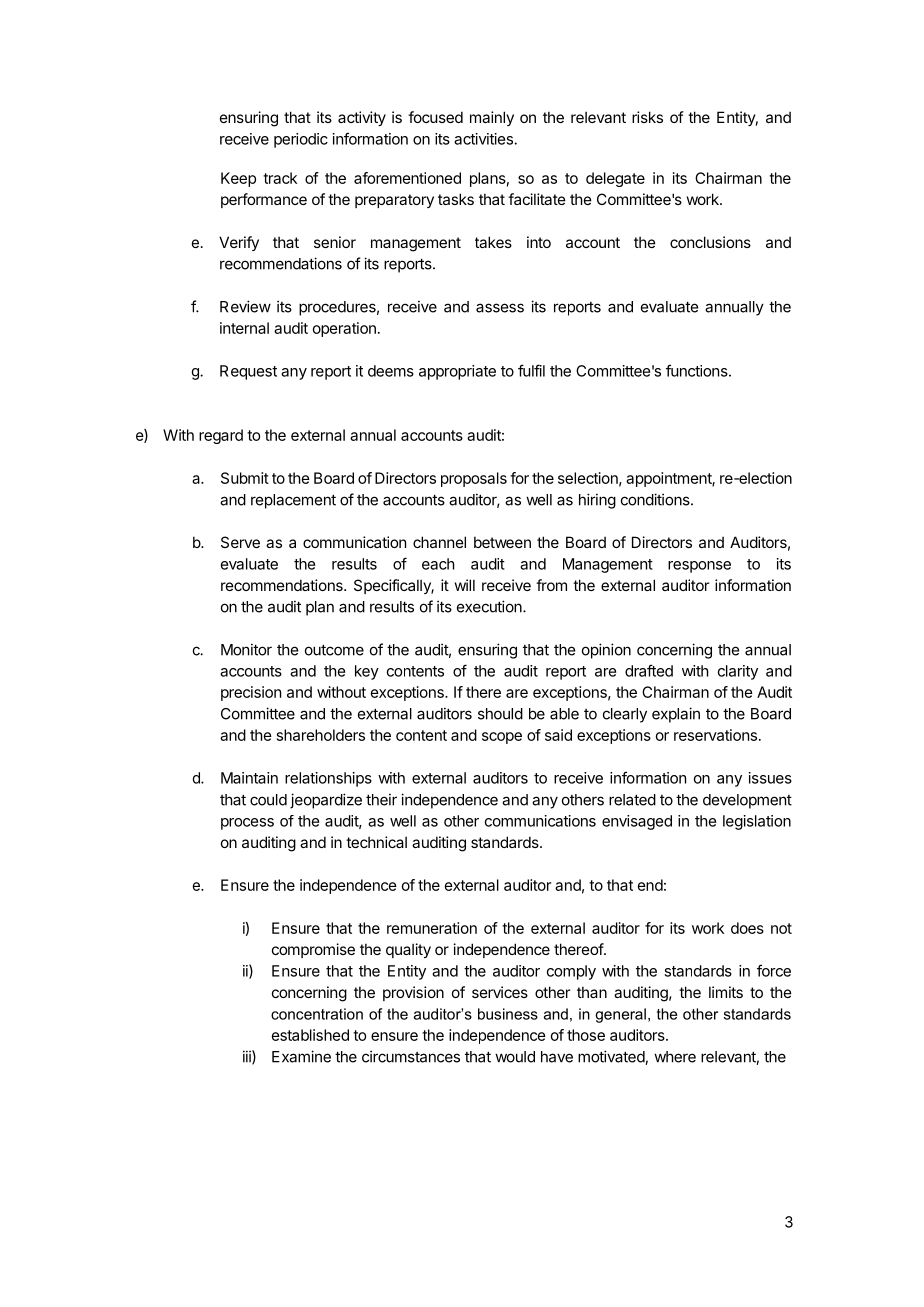  I want to click on process, so click(247, 824).
